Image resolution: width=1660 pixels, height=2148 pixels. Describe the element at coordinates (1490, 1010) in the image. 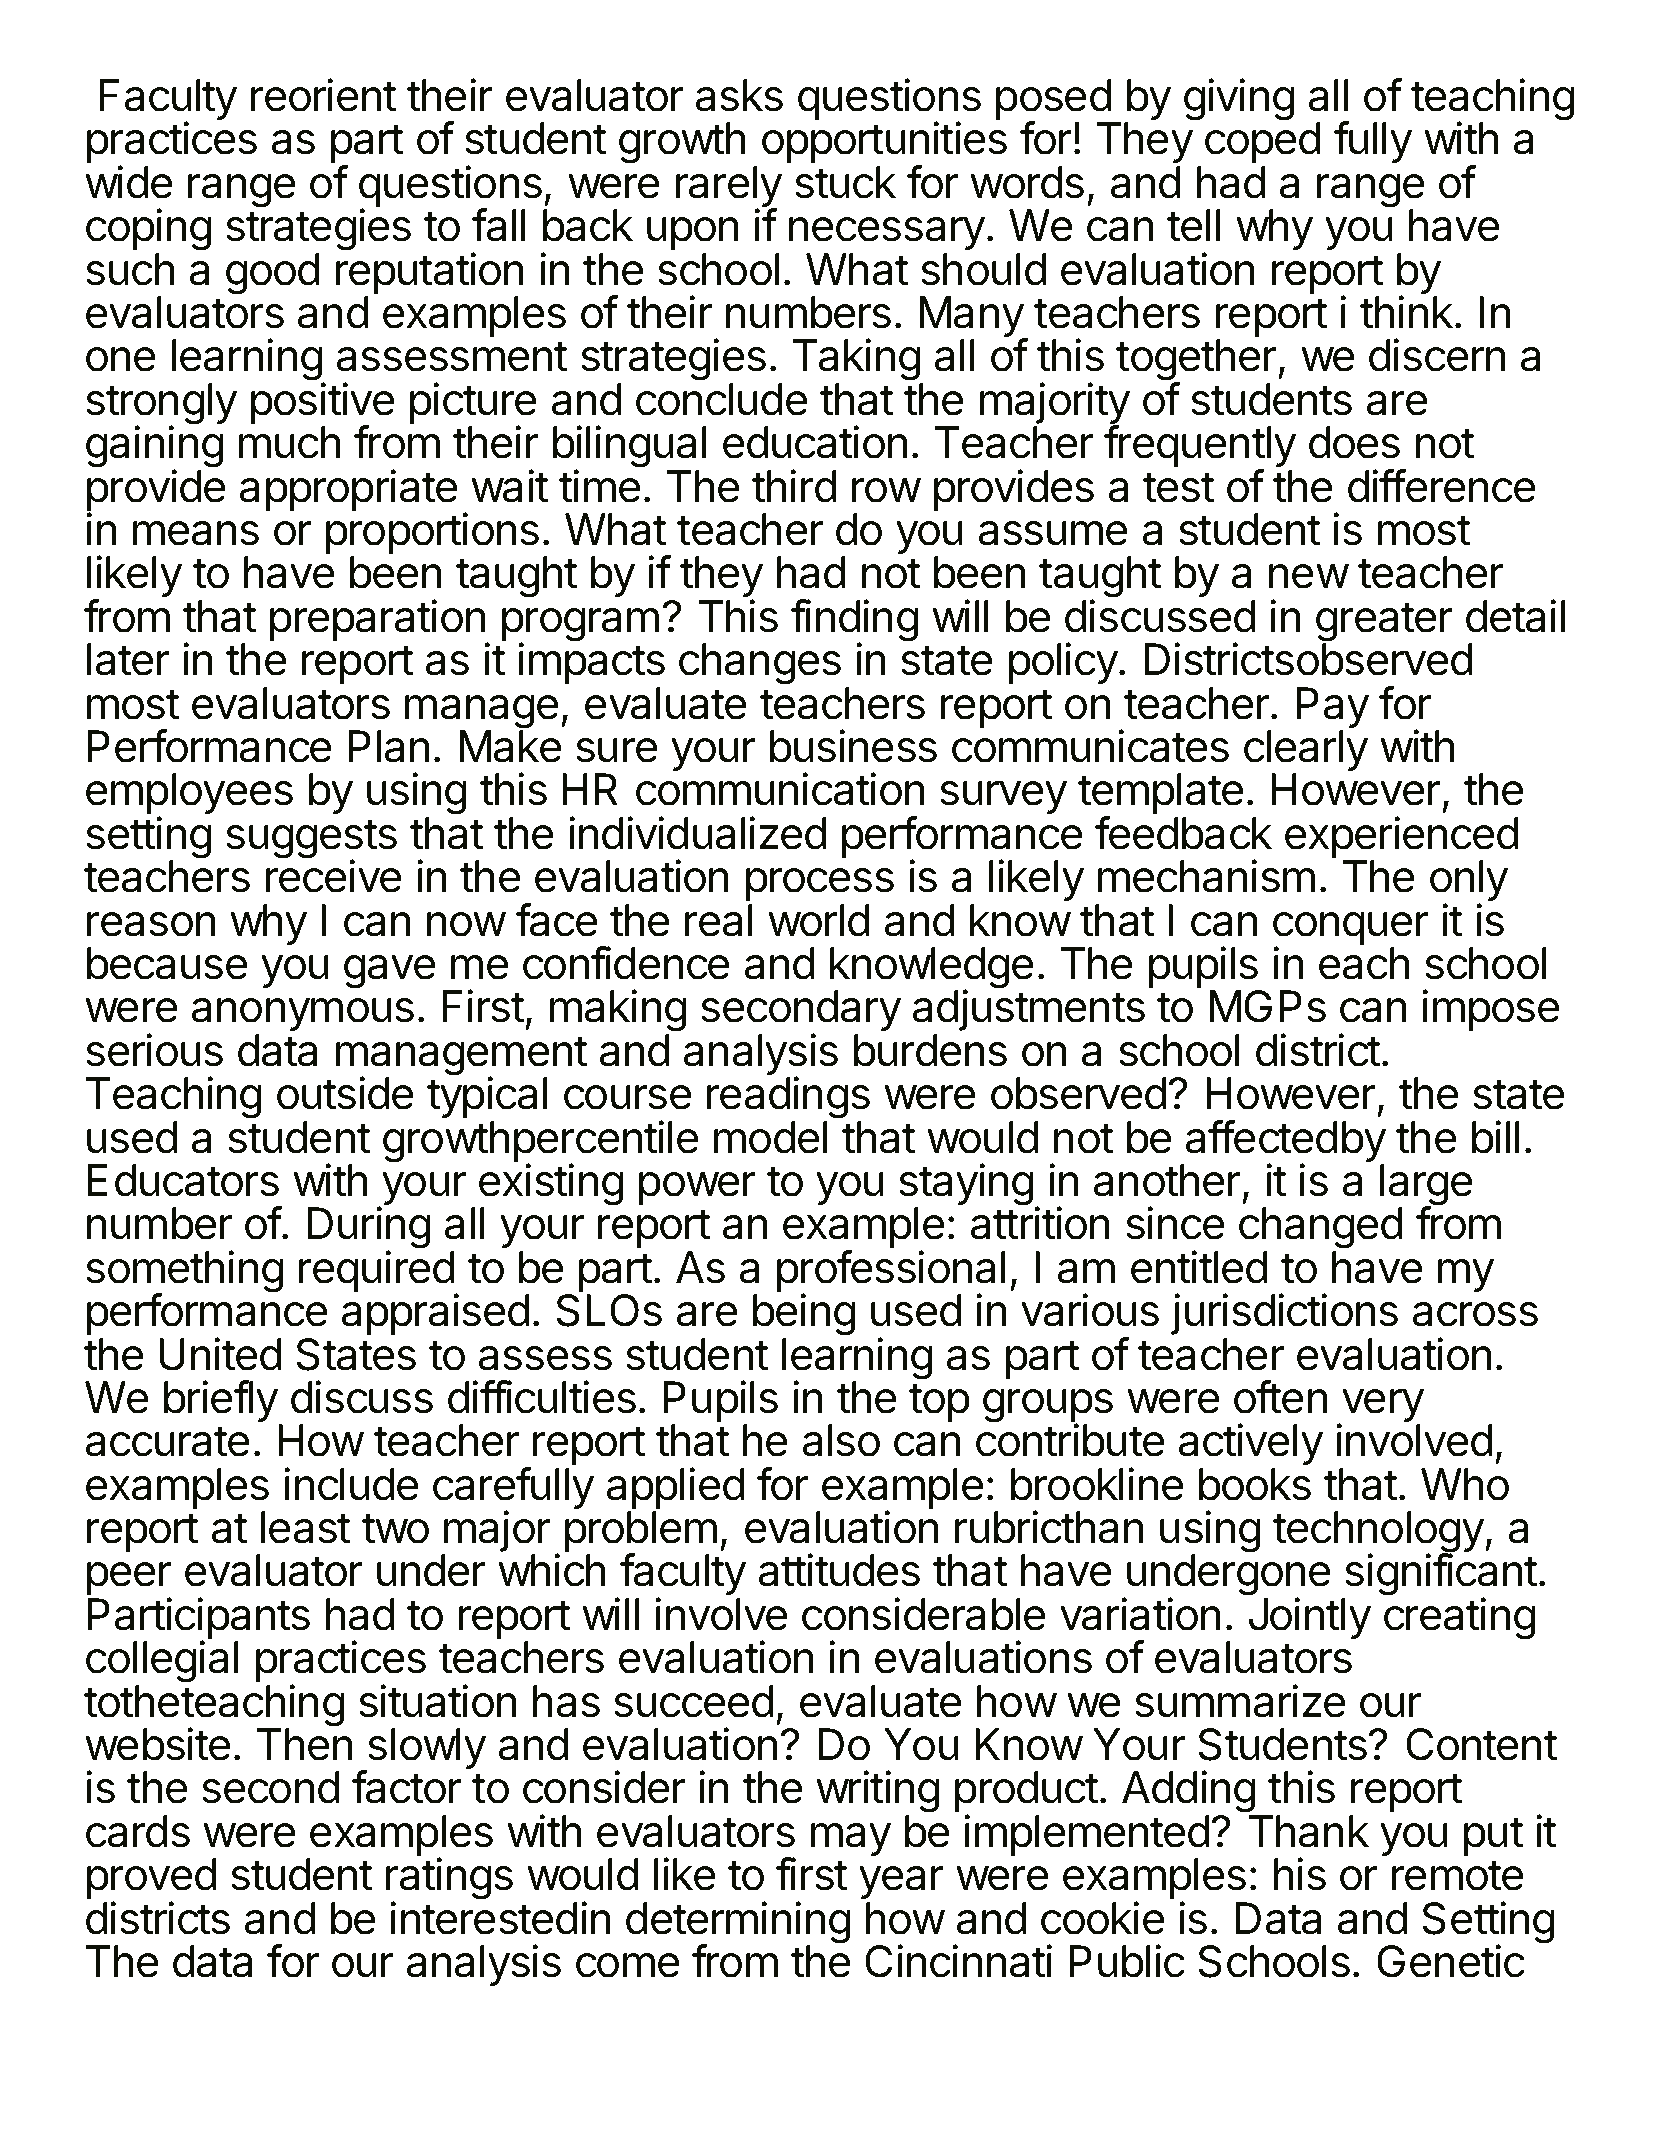

I see `impose` at that location.
